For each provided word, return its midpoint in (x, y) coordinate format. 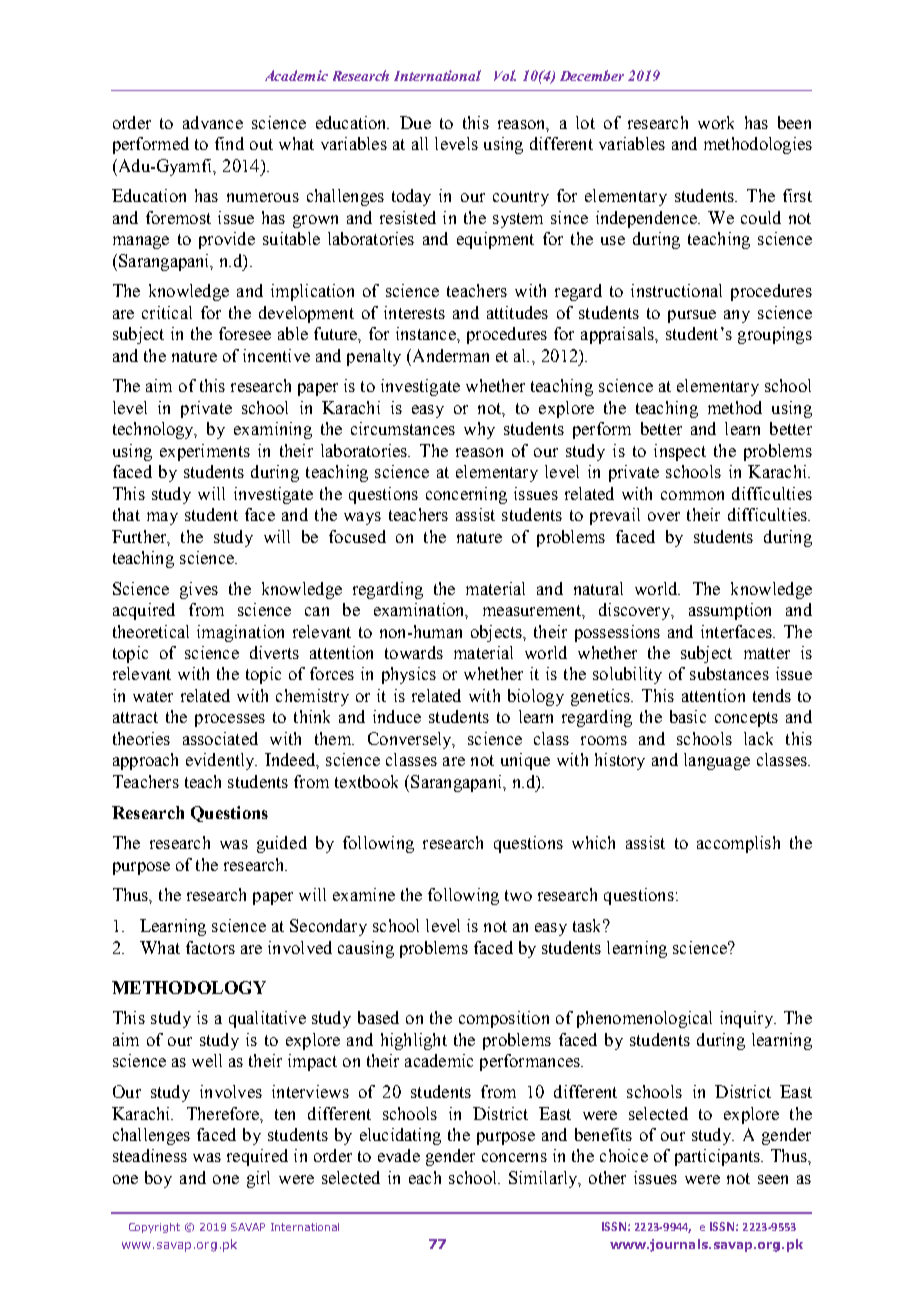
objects (497, 633)
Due (415, 122)
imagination (240, 633)
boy (158, 1179)
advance (213, 122)
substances (729, 673)
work (716, 122)
